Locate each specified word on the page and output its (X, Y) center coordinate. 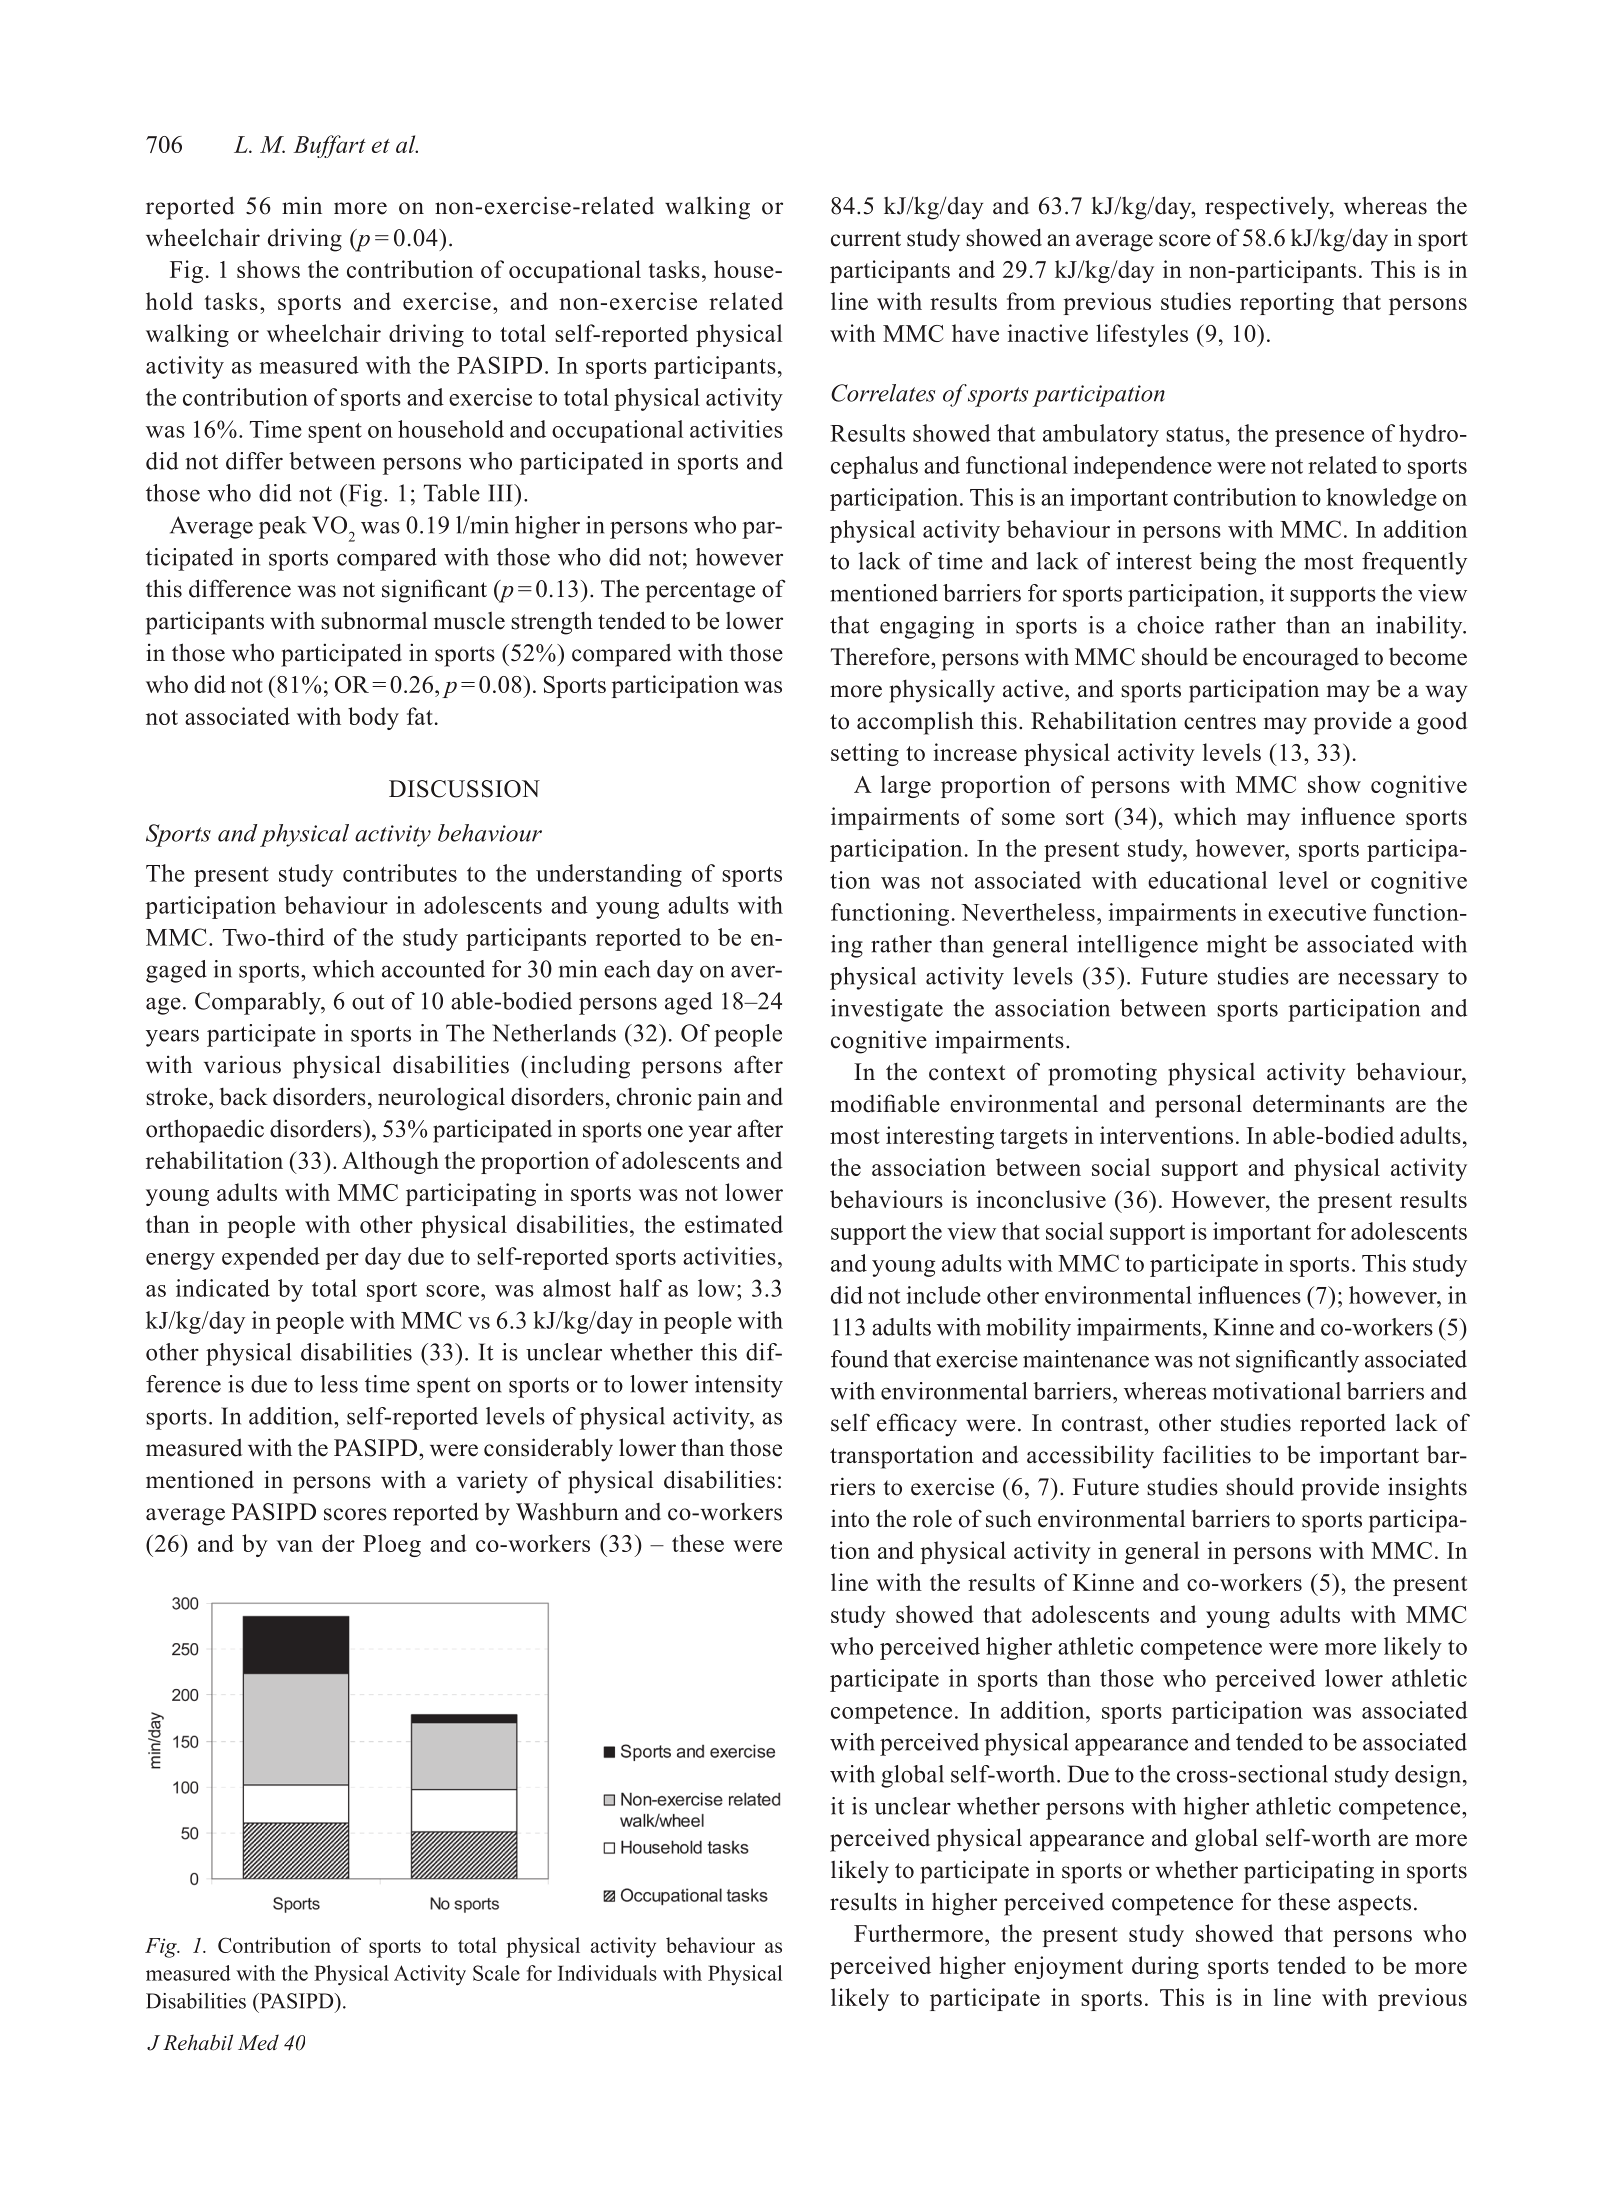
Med (258, 2042)
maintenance (1086, 1359)
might (1236, 946)
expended (271, 1258)
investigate (887, 1010)
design (1429, 1776)
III (501, 493)
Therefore (881, 656)
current (866, 239)
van (294, 1546)
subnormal (374, 620)
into (850, 1518)
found (859, 1359)
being (1228, 563)
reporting (1287, 303)
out (368, 1002)
